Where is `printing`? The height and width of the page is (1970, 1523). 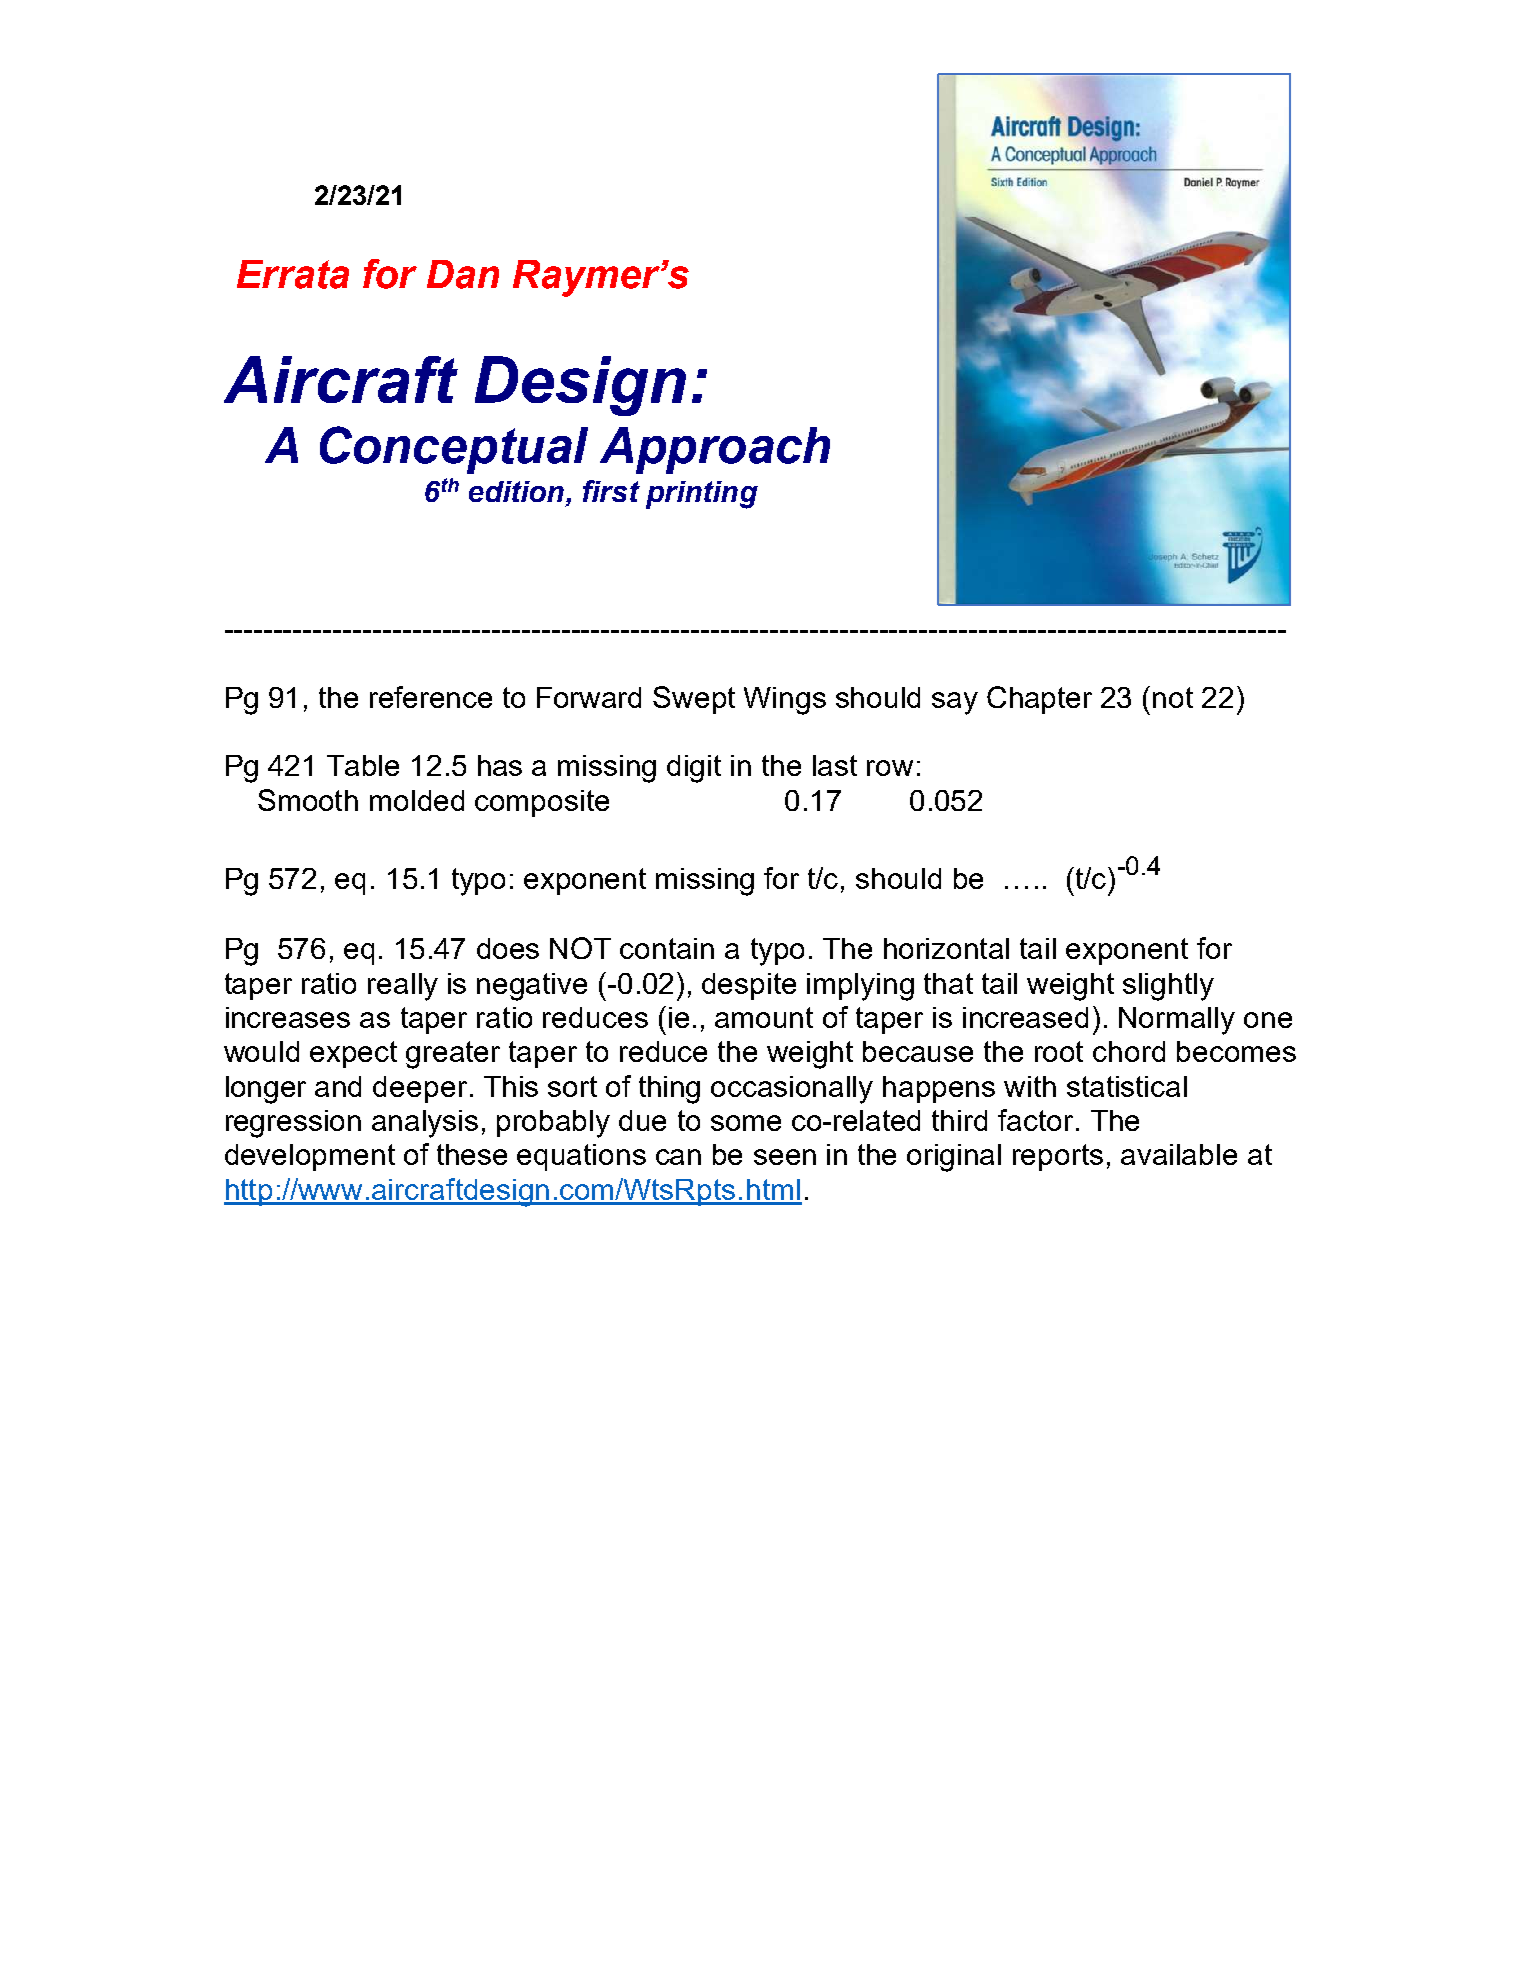 printing is located at coordinates (702, 495).
